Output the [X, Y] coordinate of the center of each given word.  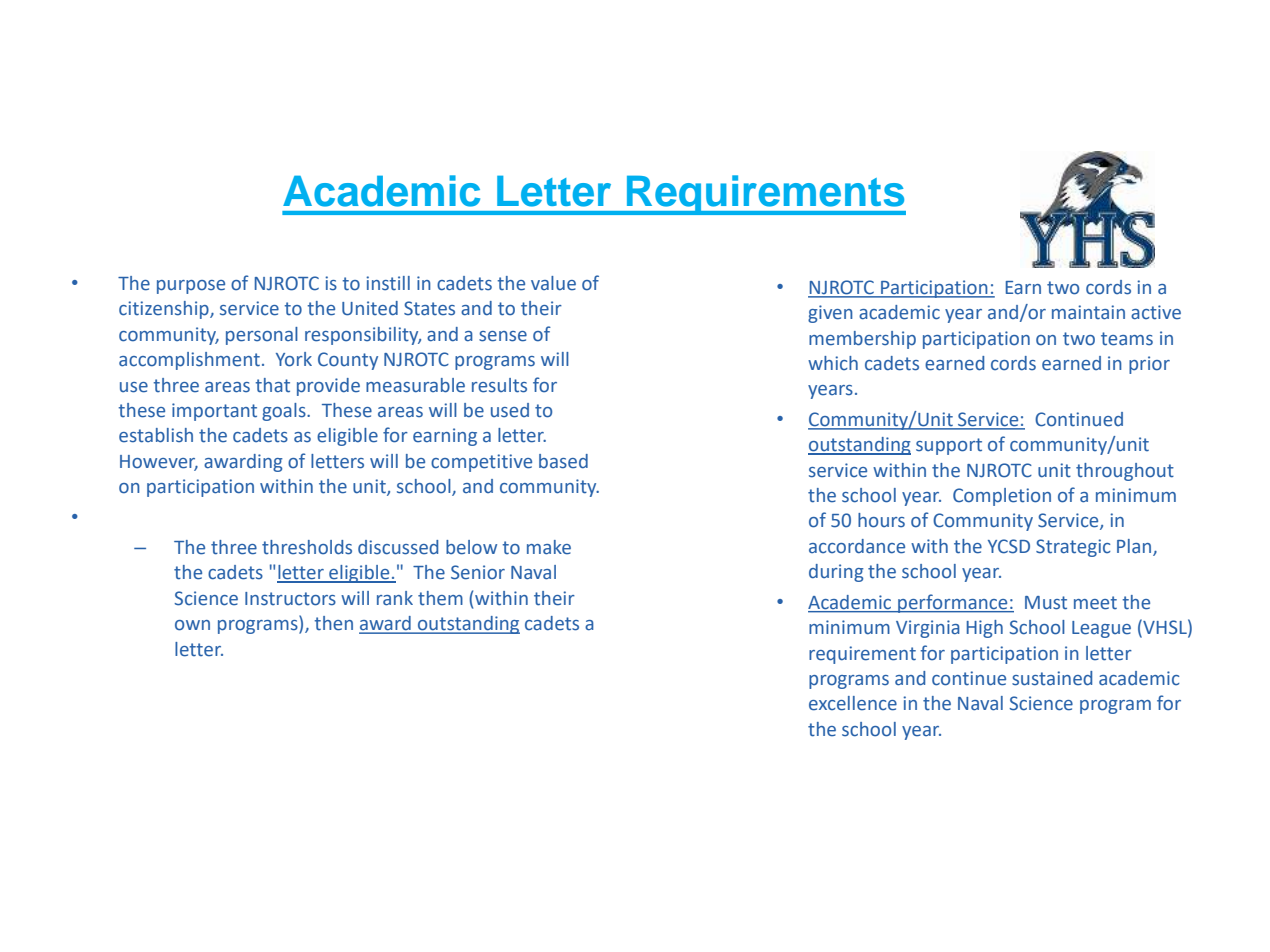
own [192, 625]
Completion [1002, 497]
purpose [191, 287]
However [159, 462]
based [563, 461]
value [553, 283]
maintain [1088, 312]
